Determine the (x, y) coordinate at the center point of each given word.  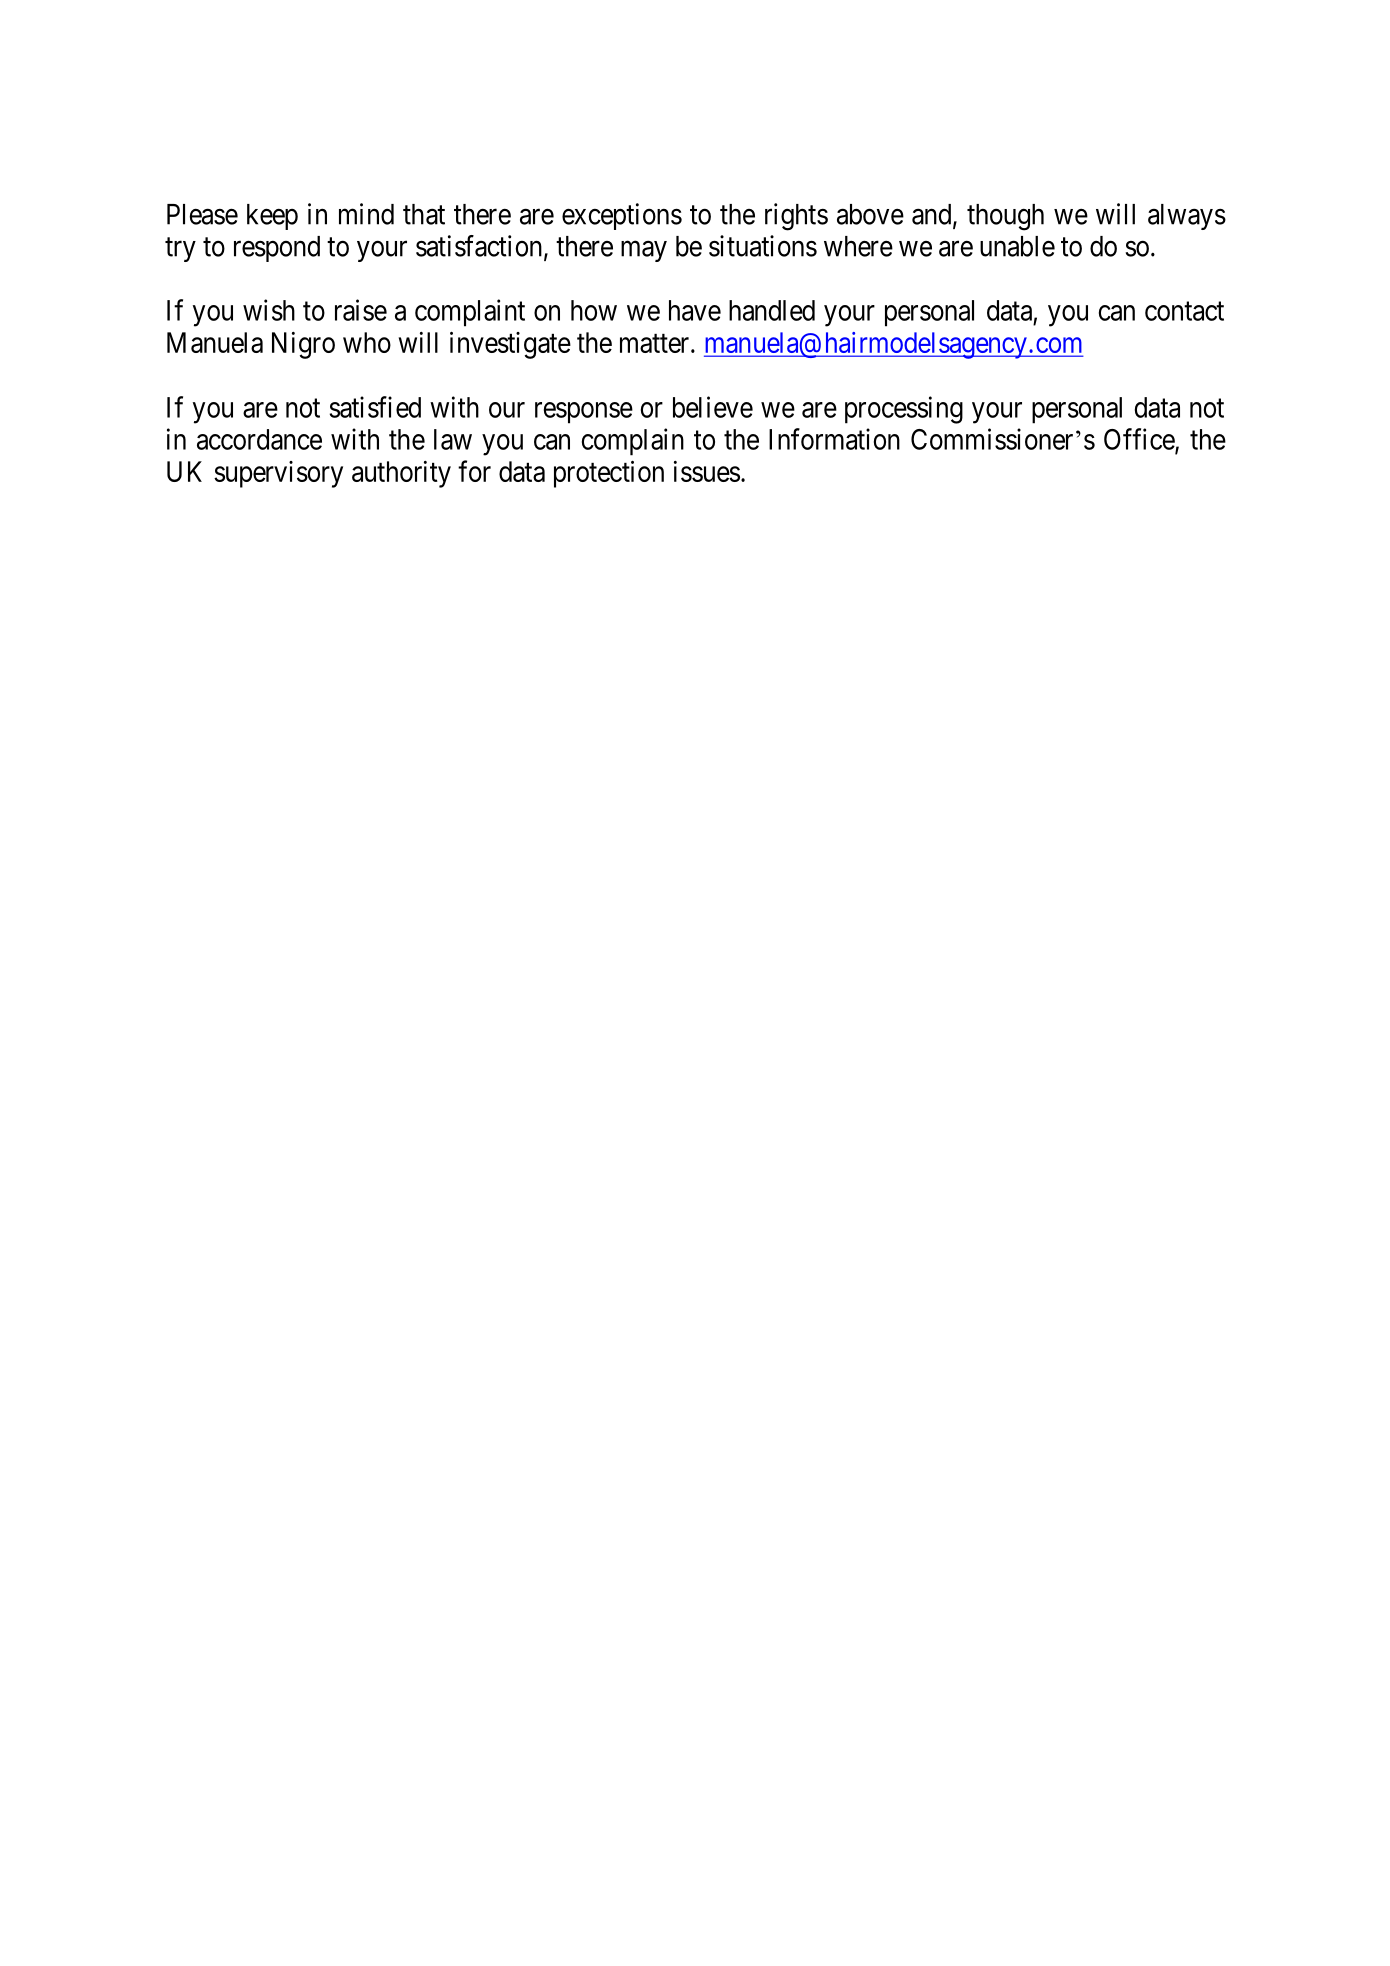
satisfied (375, 407)
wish (269, 310)
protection (609, 474)
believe (713, 407)
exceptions (622, 216)
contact (1184, 311)
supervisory (278, 474)
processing (904, 410)
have (695, 310)
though (1005, 217)
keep (272, 217)
